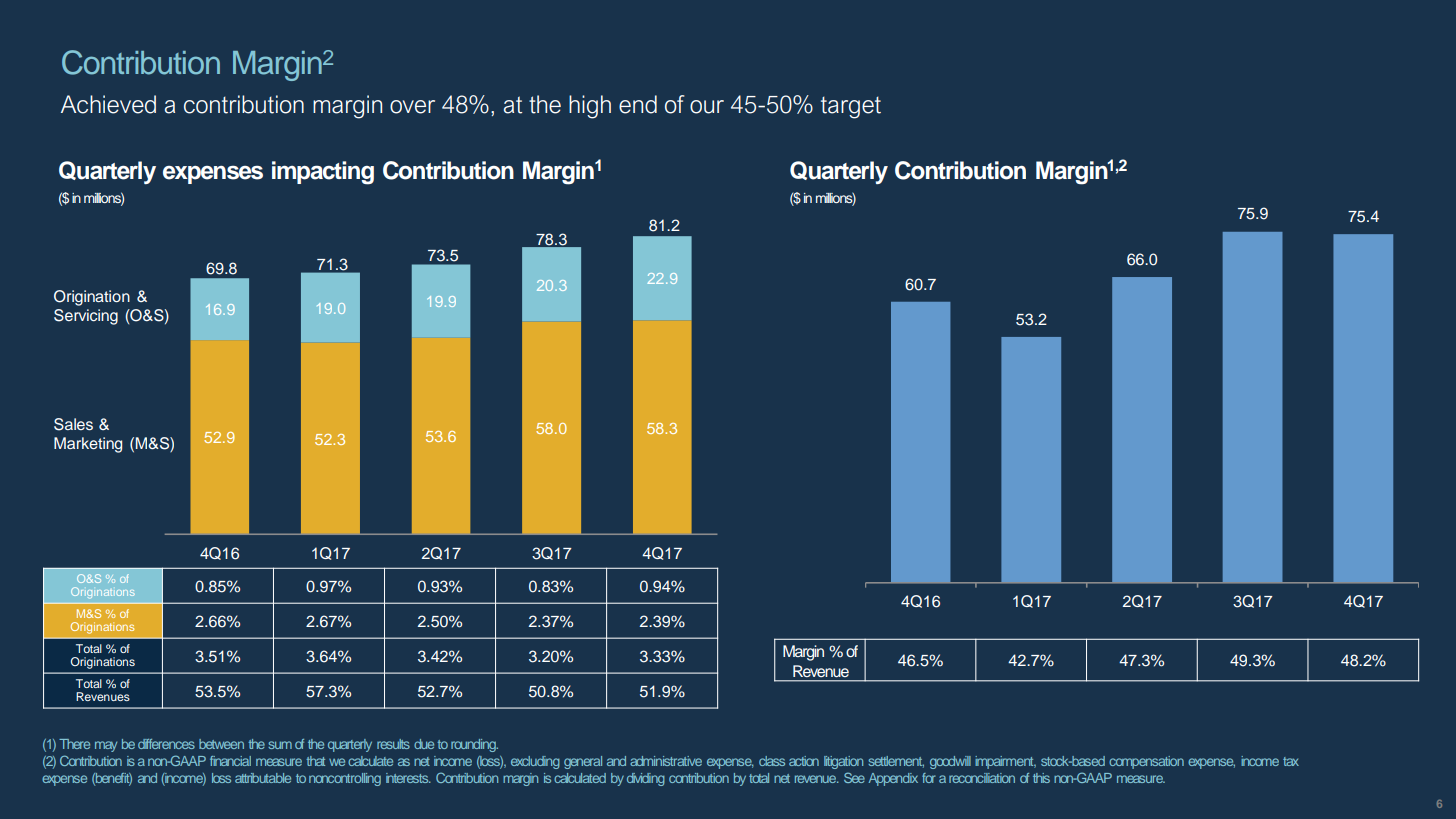  Describe the element at coordinates (221, 744) in the screenshot. I see `between` at that location.
